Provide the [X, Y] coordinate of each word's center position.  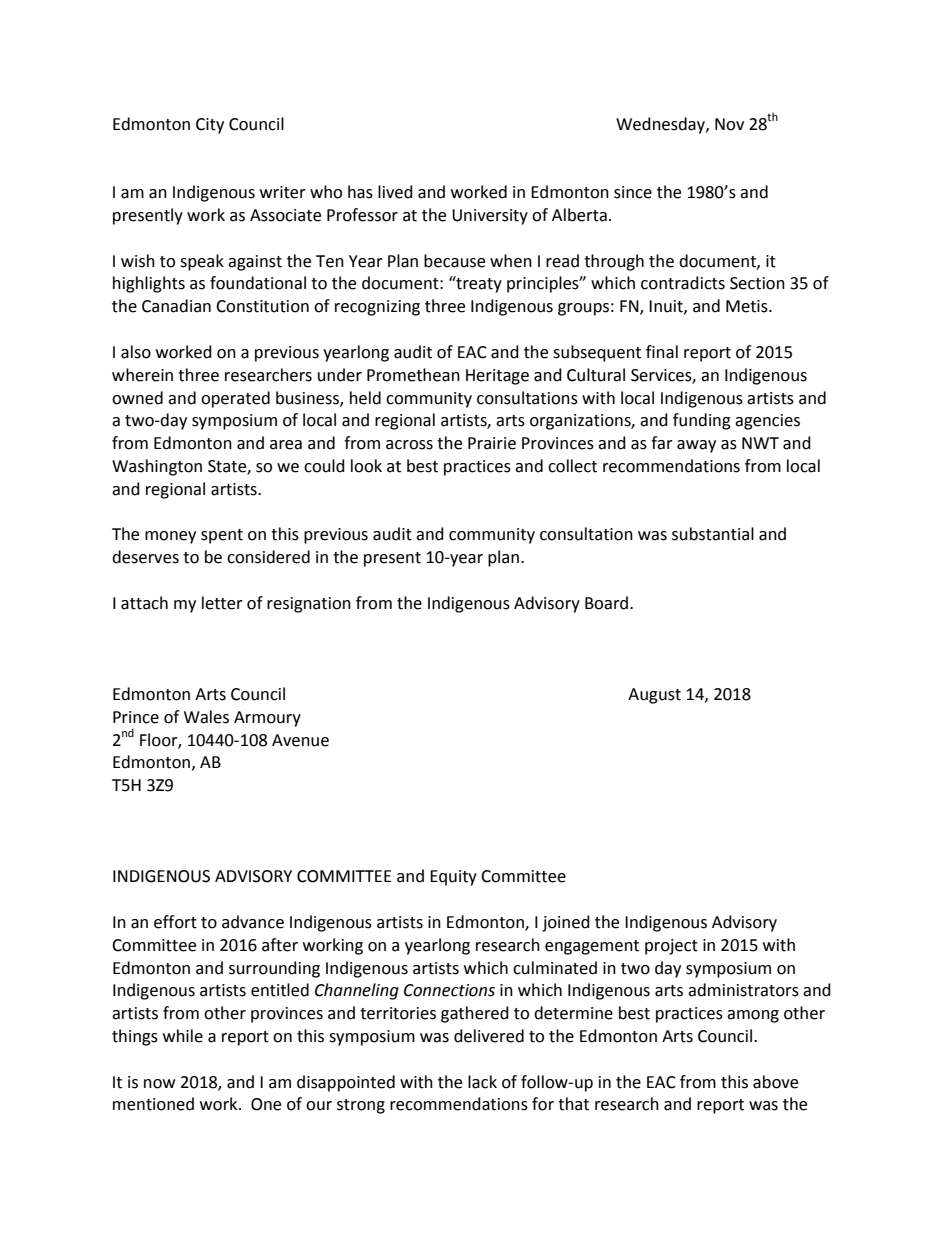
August [654, 696]
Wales [206, 717]
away [696, 446]
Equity [453, 878]
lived [395, 192]
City [210, 126]
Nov [729, 124]
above [775, 1082]
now [159, 1084]
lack [482, 1082]
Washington [157, 467]
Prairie [492, 443]
